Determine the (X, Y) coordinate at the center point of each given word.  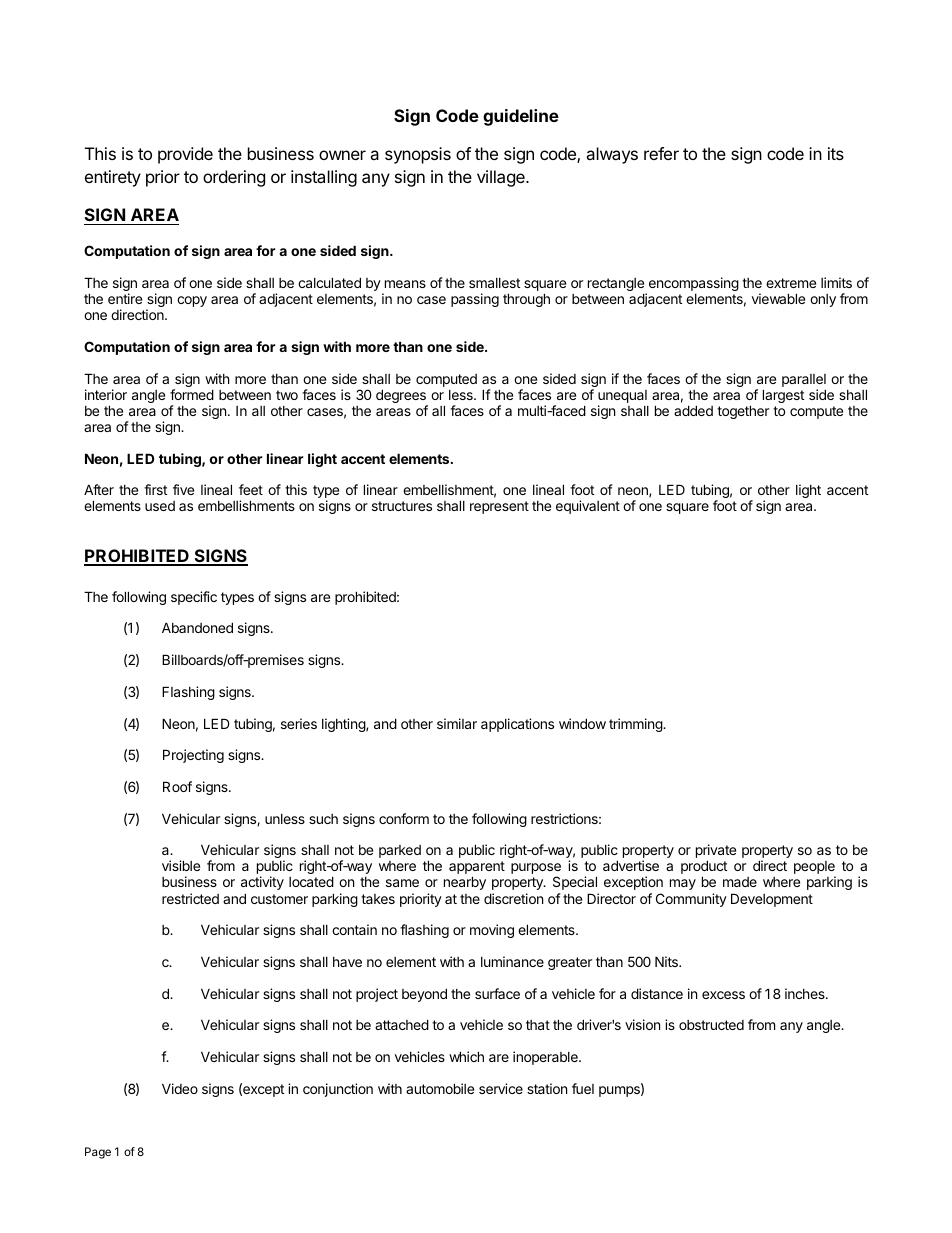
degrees (402, 397)
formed (192, 394)
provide (185, 155)
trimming (636, 725)
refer (661, 153)
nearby (465, 883)
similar (457, 723)
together (743, 412)
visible (181, 865)
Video (180, 1088)
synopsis (418, 155)
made (740, 882)
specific (194, 598)
